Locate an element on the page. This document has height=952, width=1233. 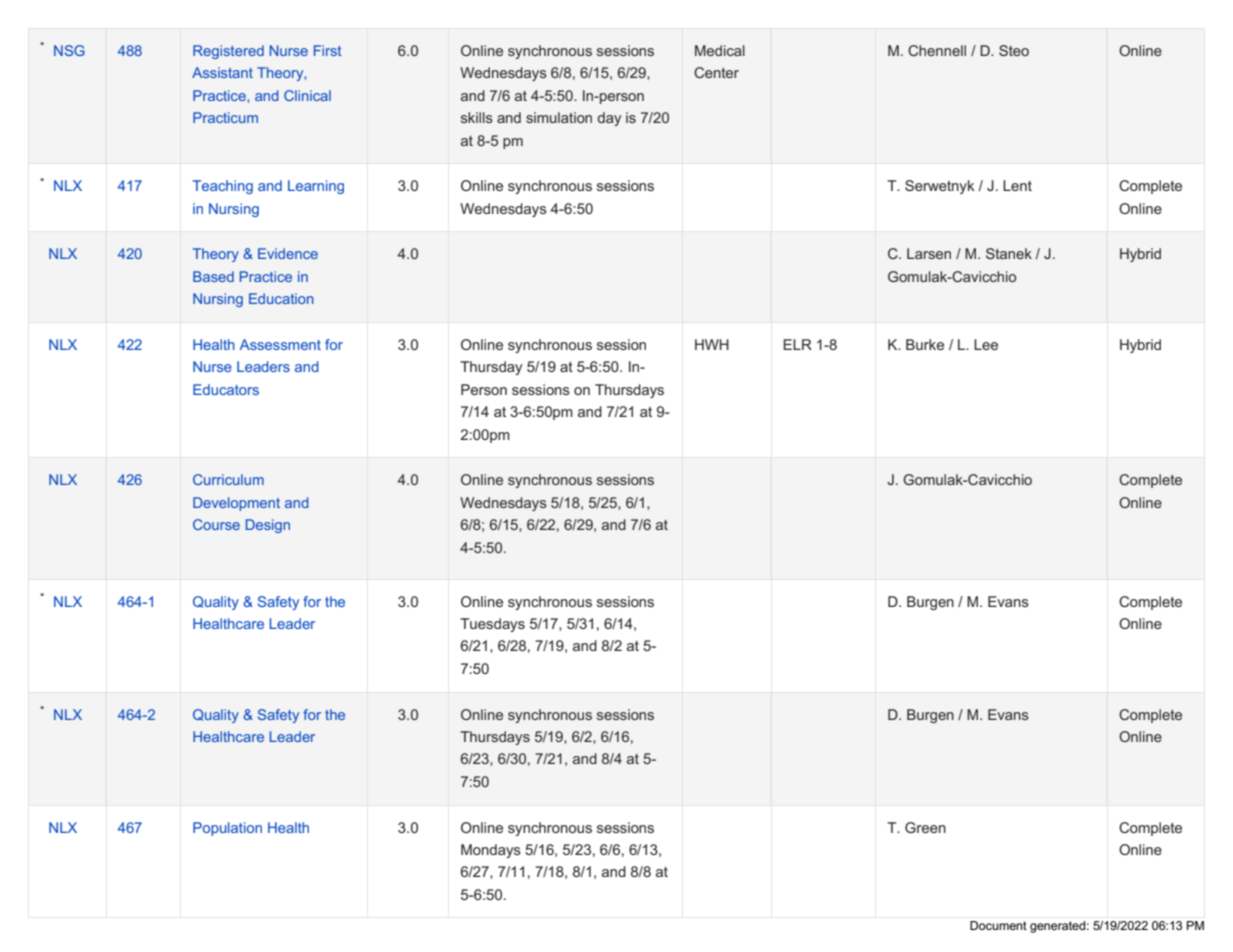
Tuesdays is located at coordinates (492, 625).
